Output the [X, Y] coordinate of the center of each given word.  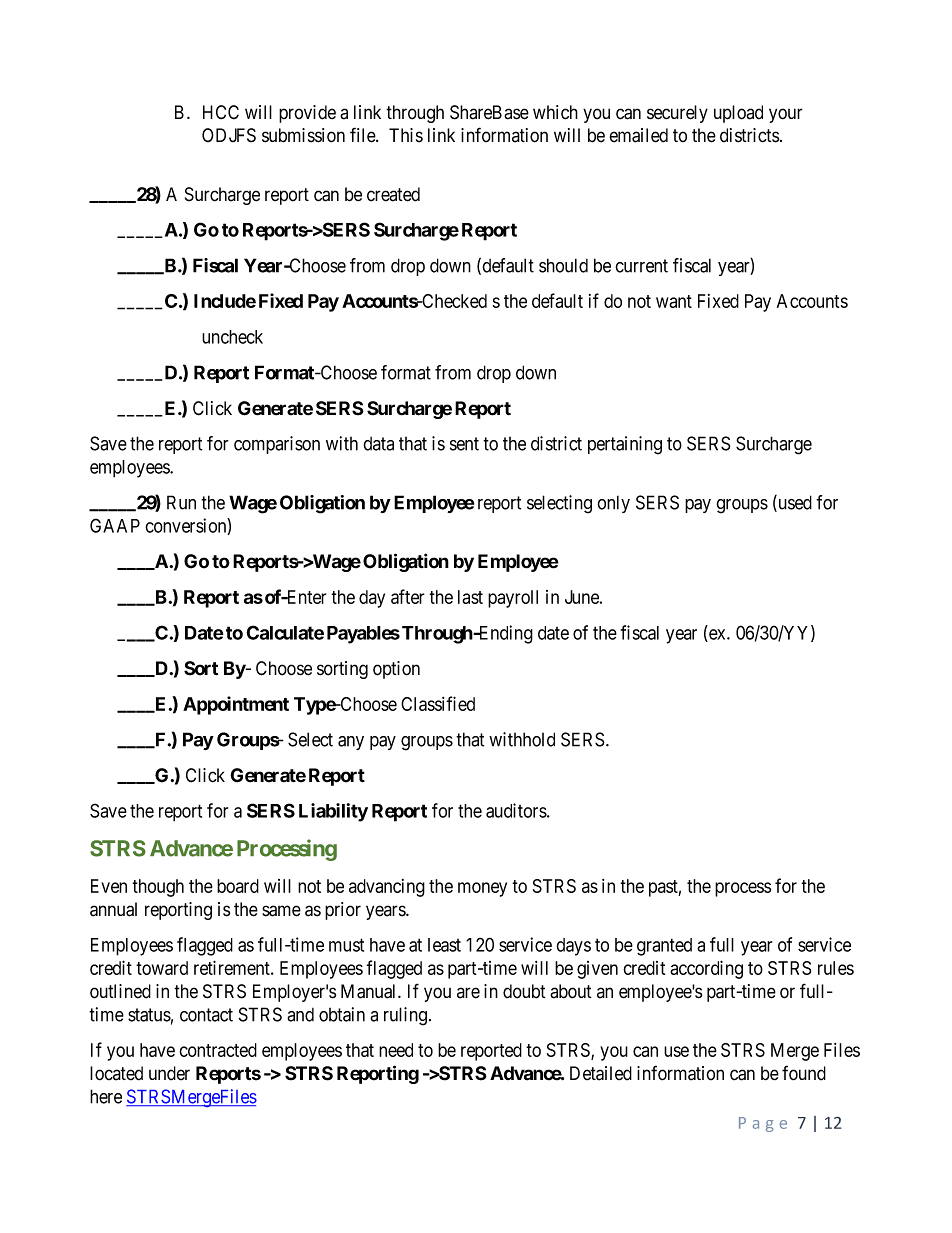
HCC [221, 112]
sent [464, 444]
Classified [438, 703]
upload [738, 114]
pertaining [625, 445]
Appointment [236, 705]
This [406, 135]
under [169, 1073]
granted [664, 947]
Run [181, 502]
